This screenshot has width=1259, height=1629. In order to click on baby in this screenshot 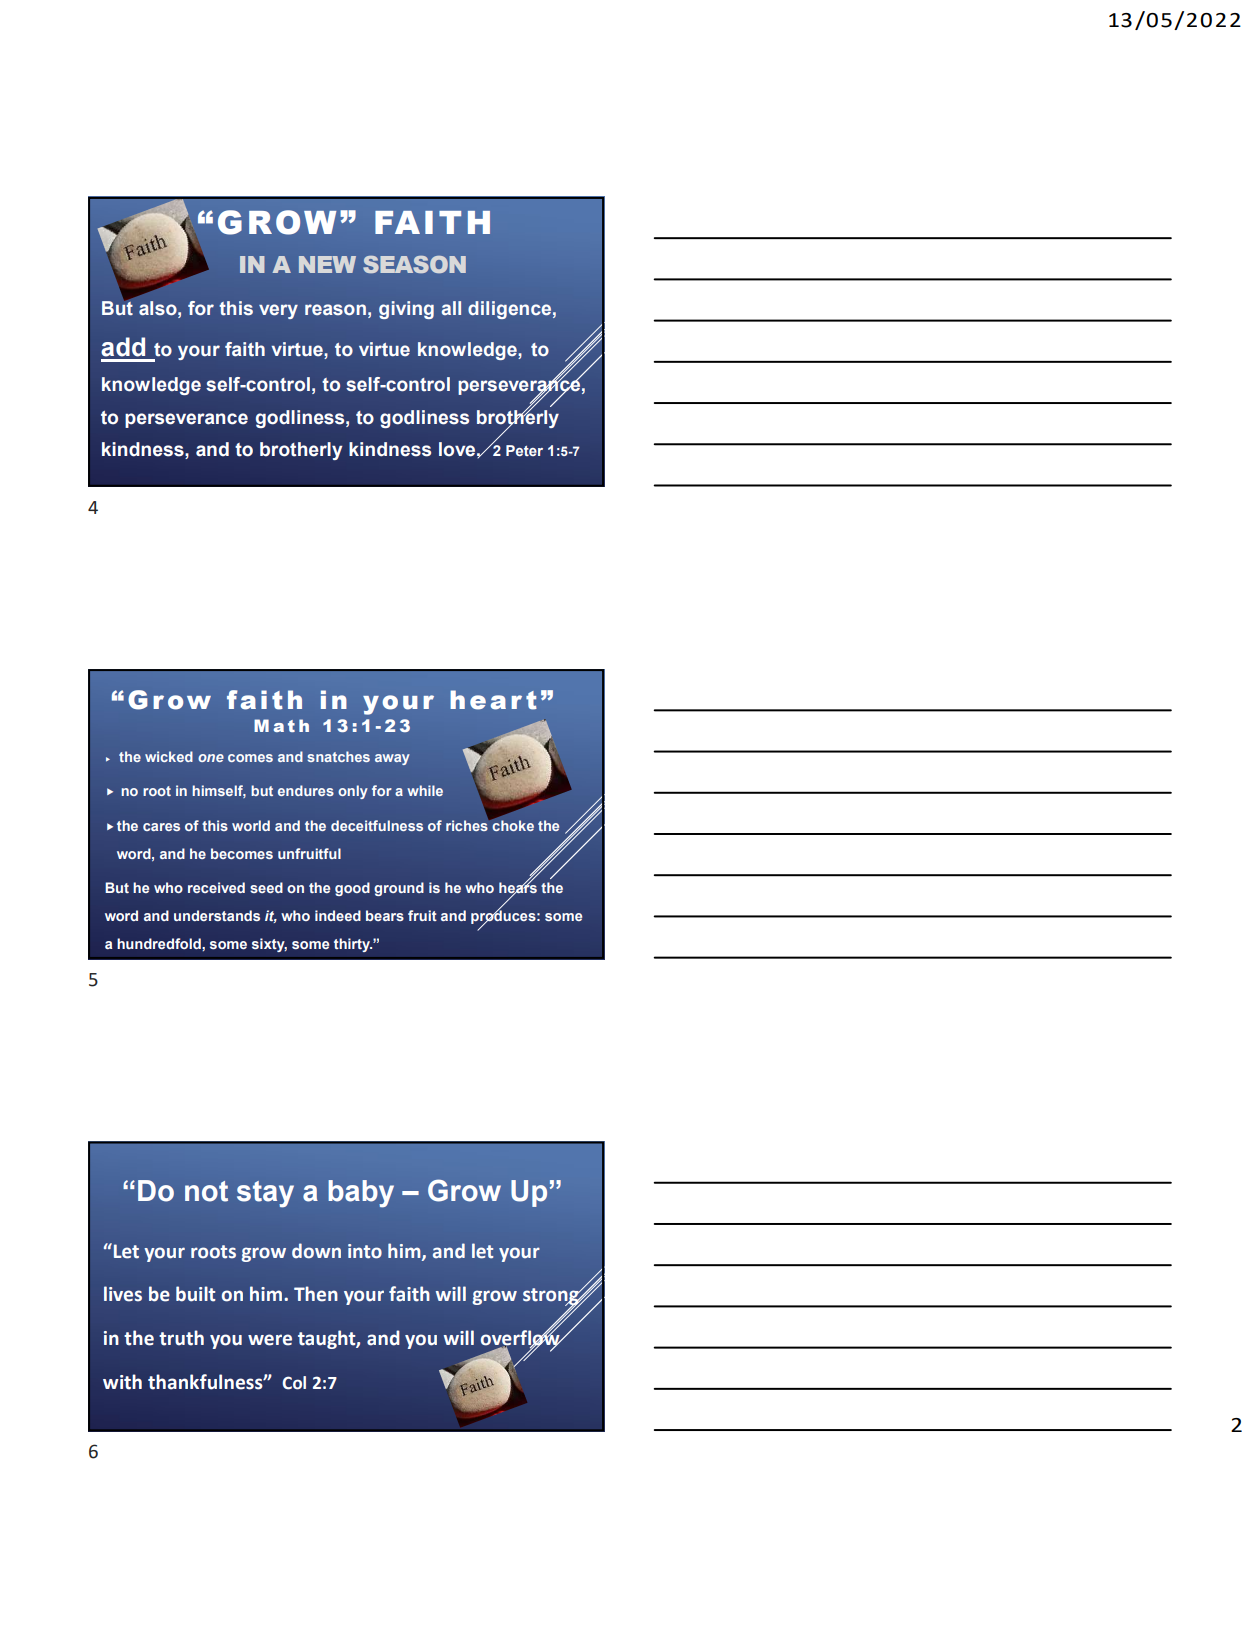, I will do `click(361, 1194)`.
